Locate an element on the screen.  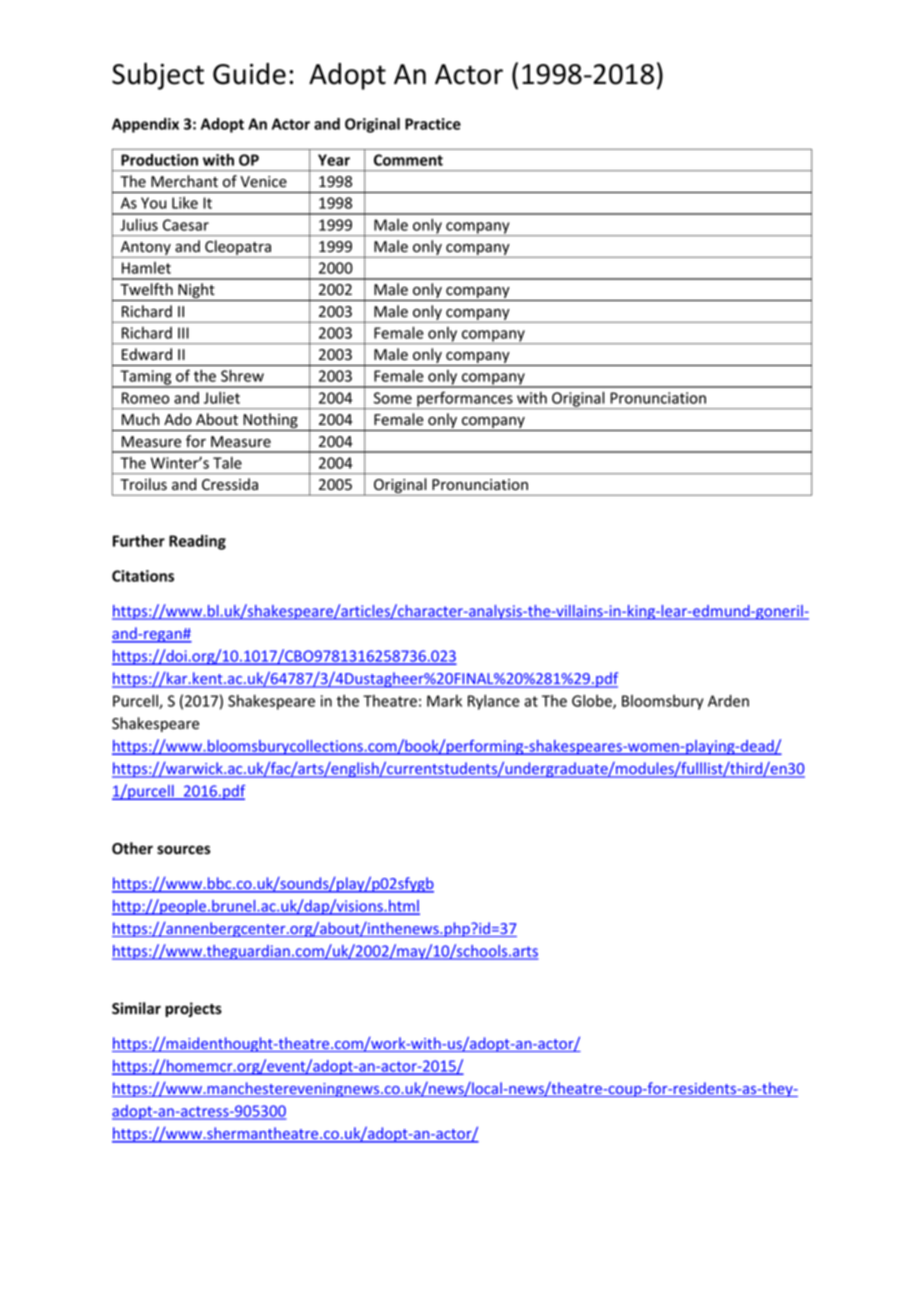
Some is located at coordinates (393, 398).
